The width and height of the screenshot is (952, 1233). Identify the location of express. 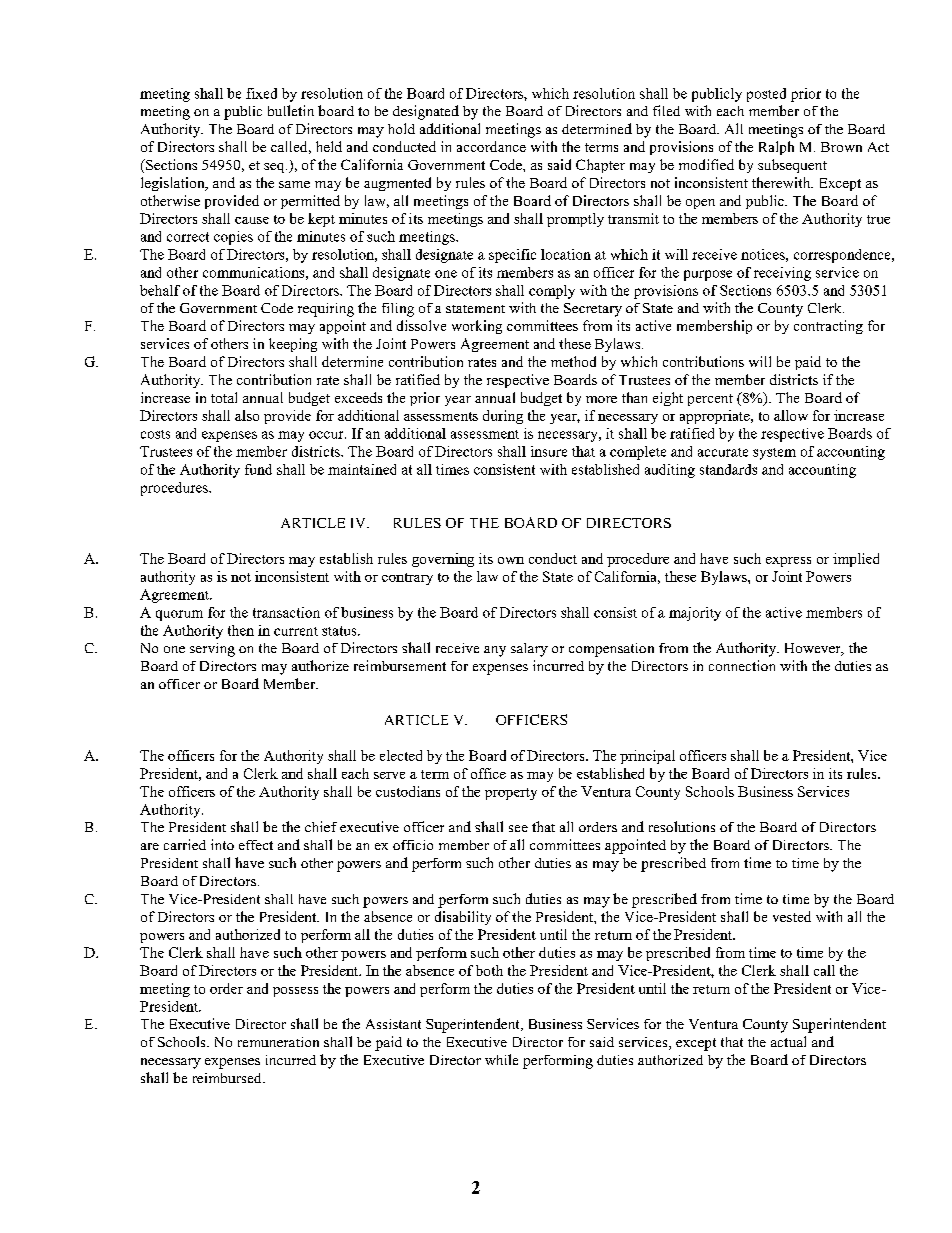
(788, 562).
